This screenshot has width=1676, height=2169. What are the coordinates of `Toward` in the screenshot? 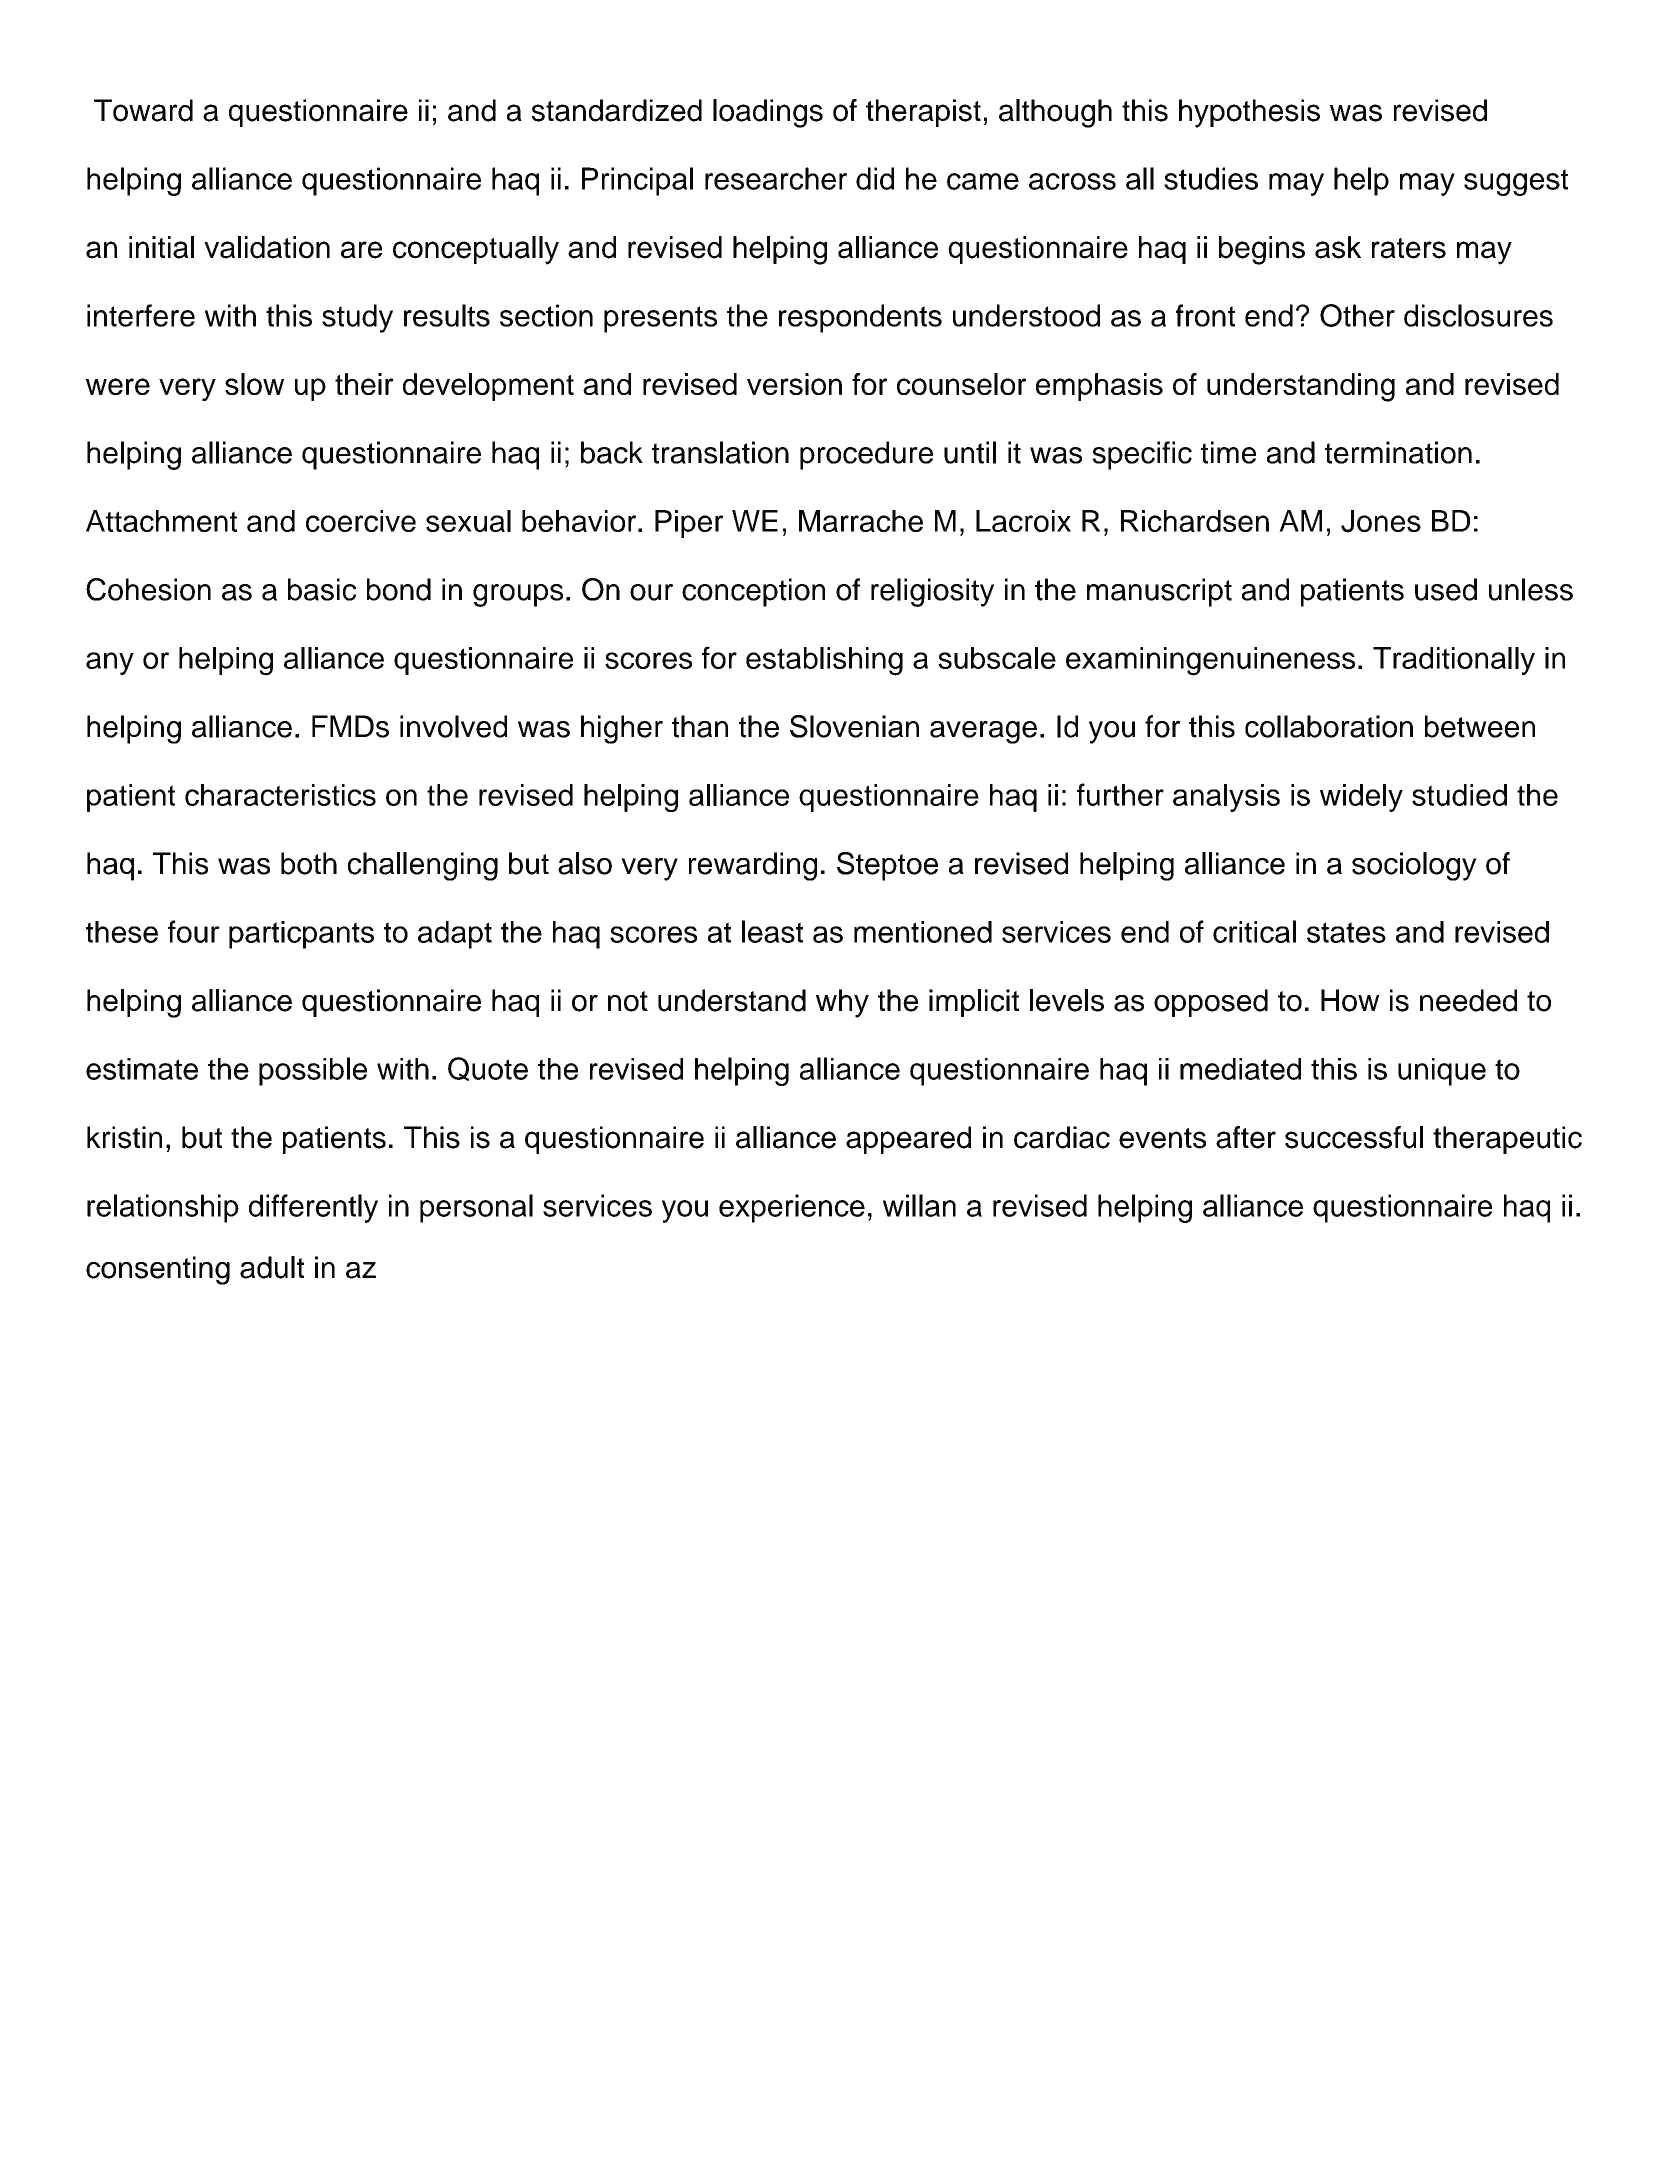 It's located at (143, 110).
